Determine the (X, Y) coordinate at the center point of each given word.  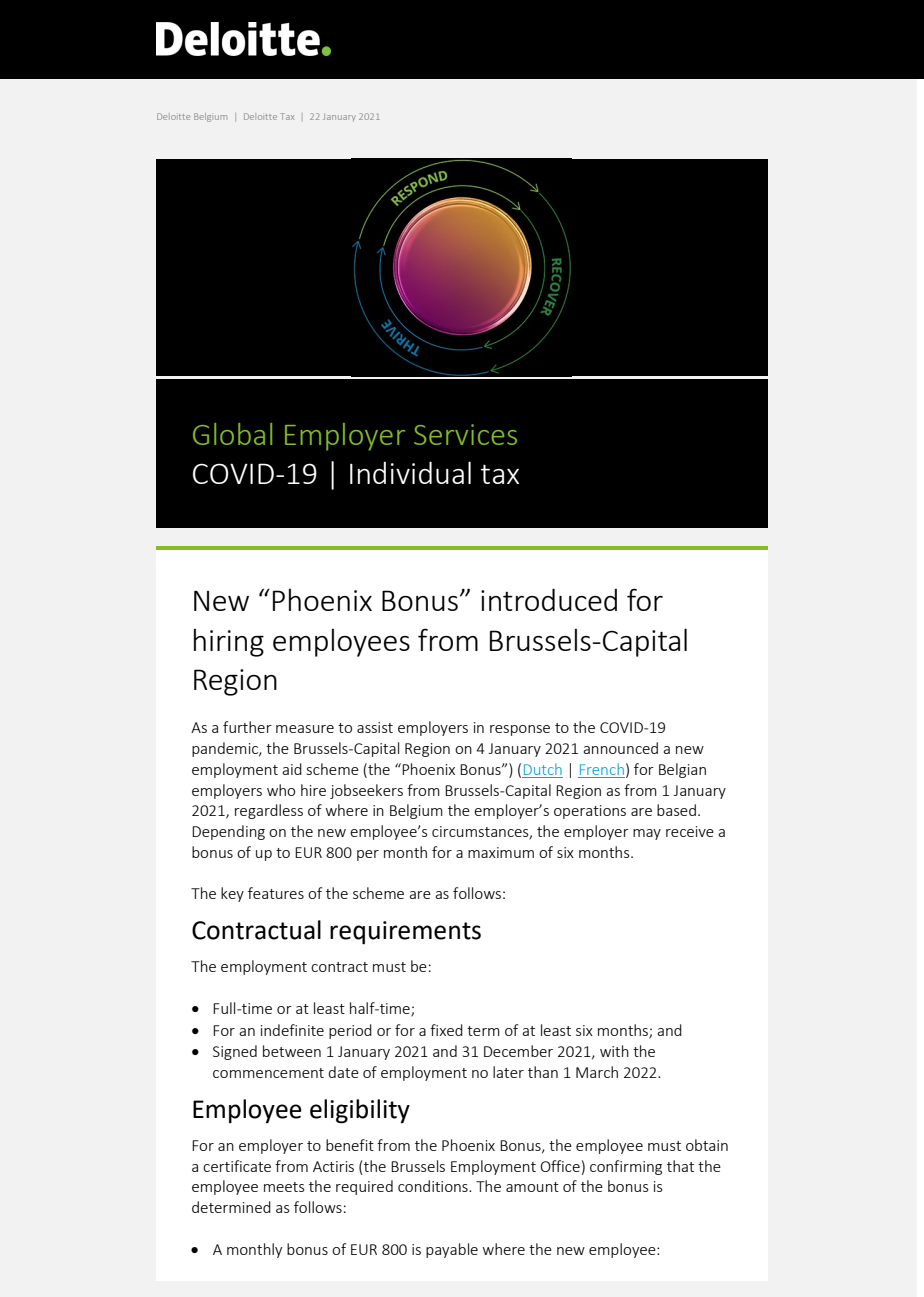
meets (284, 1187)
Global (232, 434)
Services (465, 434)
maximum (501, 852)
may (647, 834)
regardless (269, 811)
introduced (549, 599)
